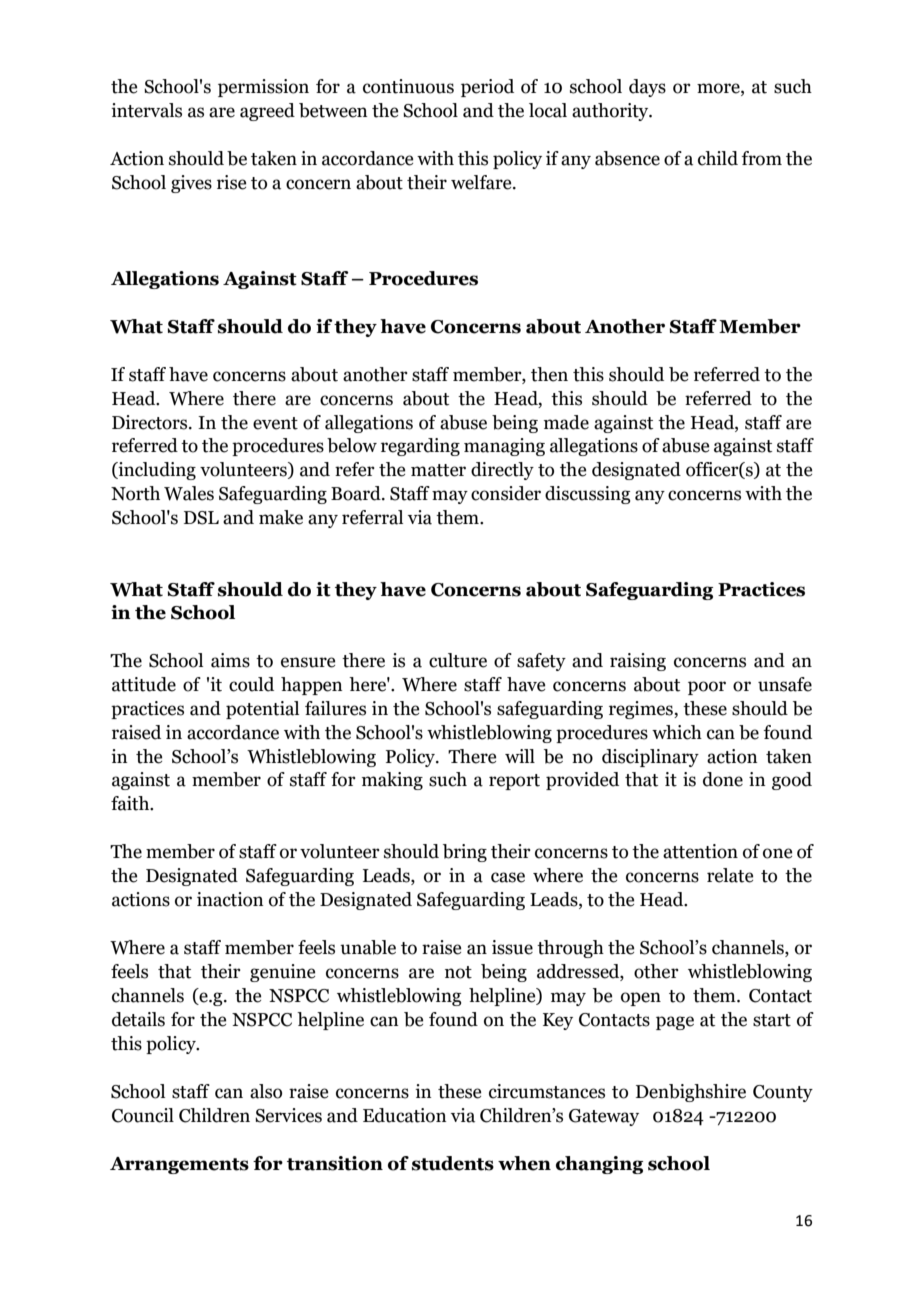 The height and width of the screenshot is (1308, 924). Describe the element at coordinates (267, 112) in the screenshot. I see `agreed` at that location.
